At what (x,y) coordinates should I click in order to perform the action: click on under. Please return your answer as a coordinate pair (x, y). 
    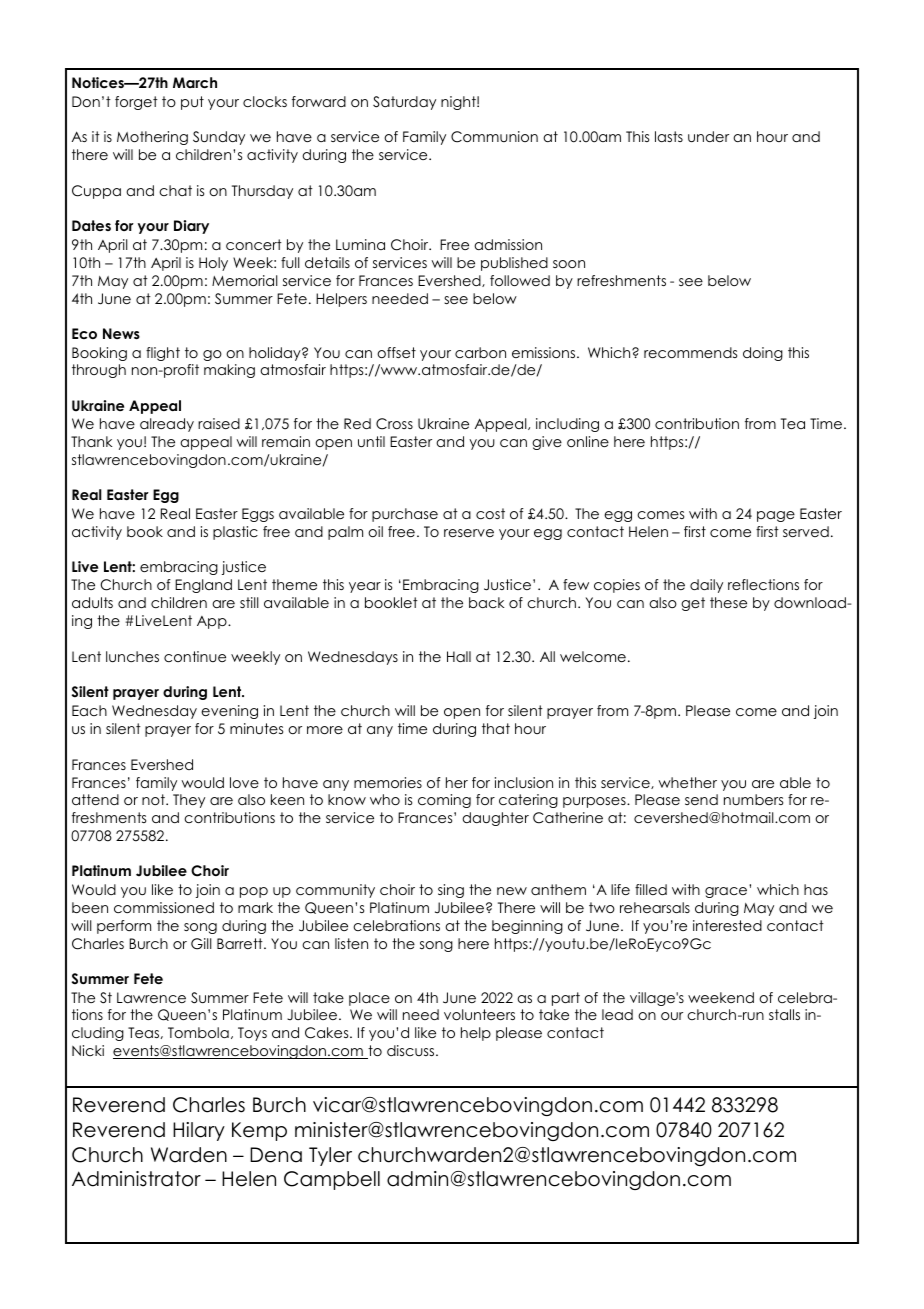
    Looking at the image, I should click on (708, 136).
